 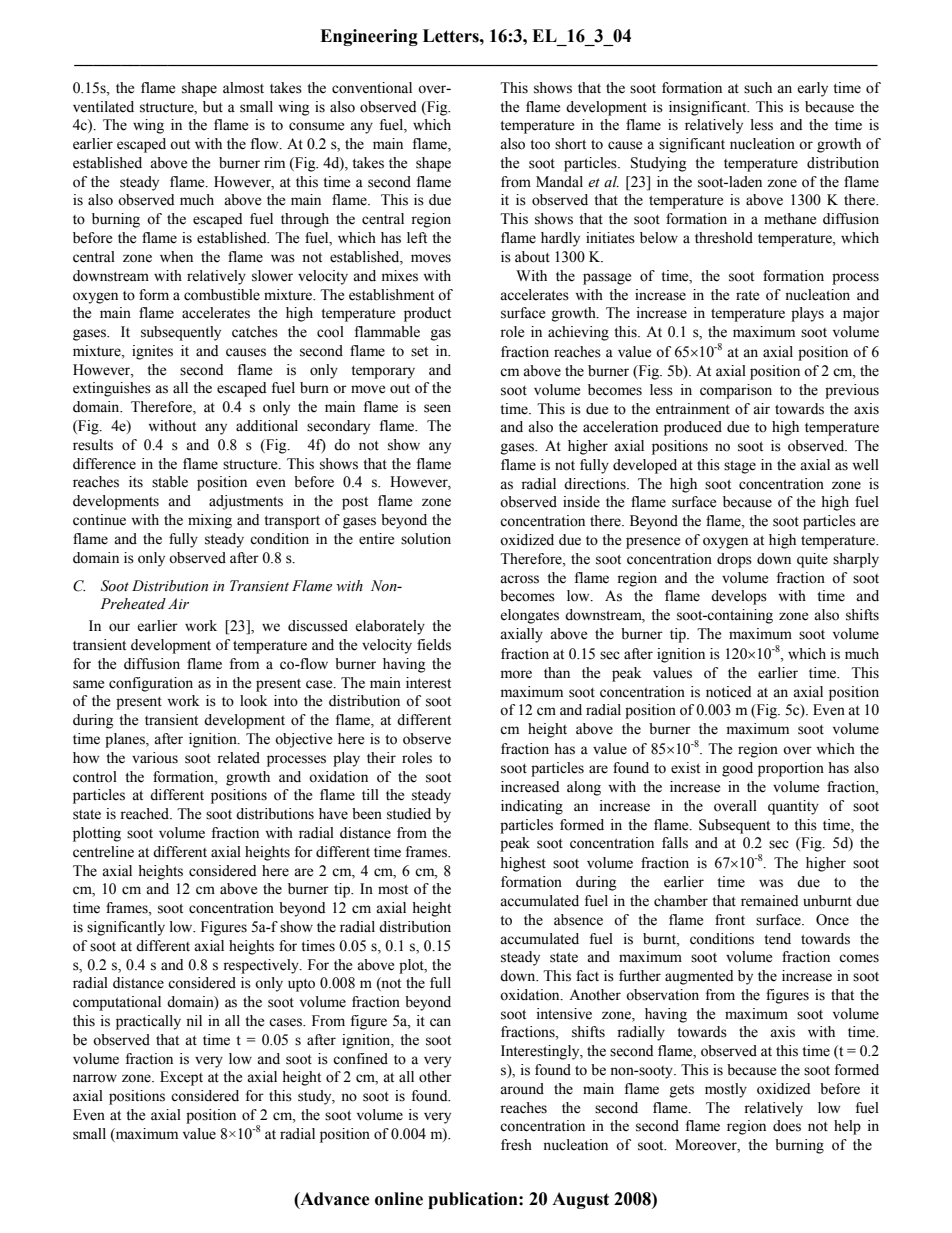 I want to click on centreline, so click(x=103, y=852).
